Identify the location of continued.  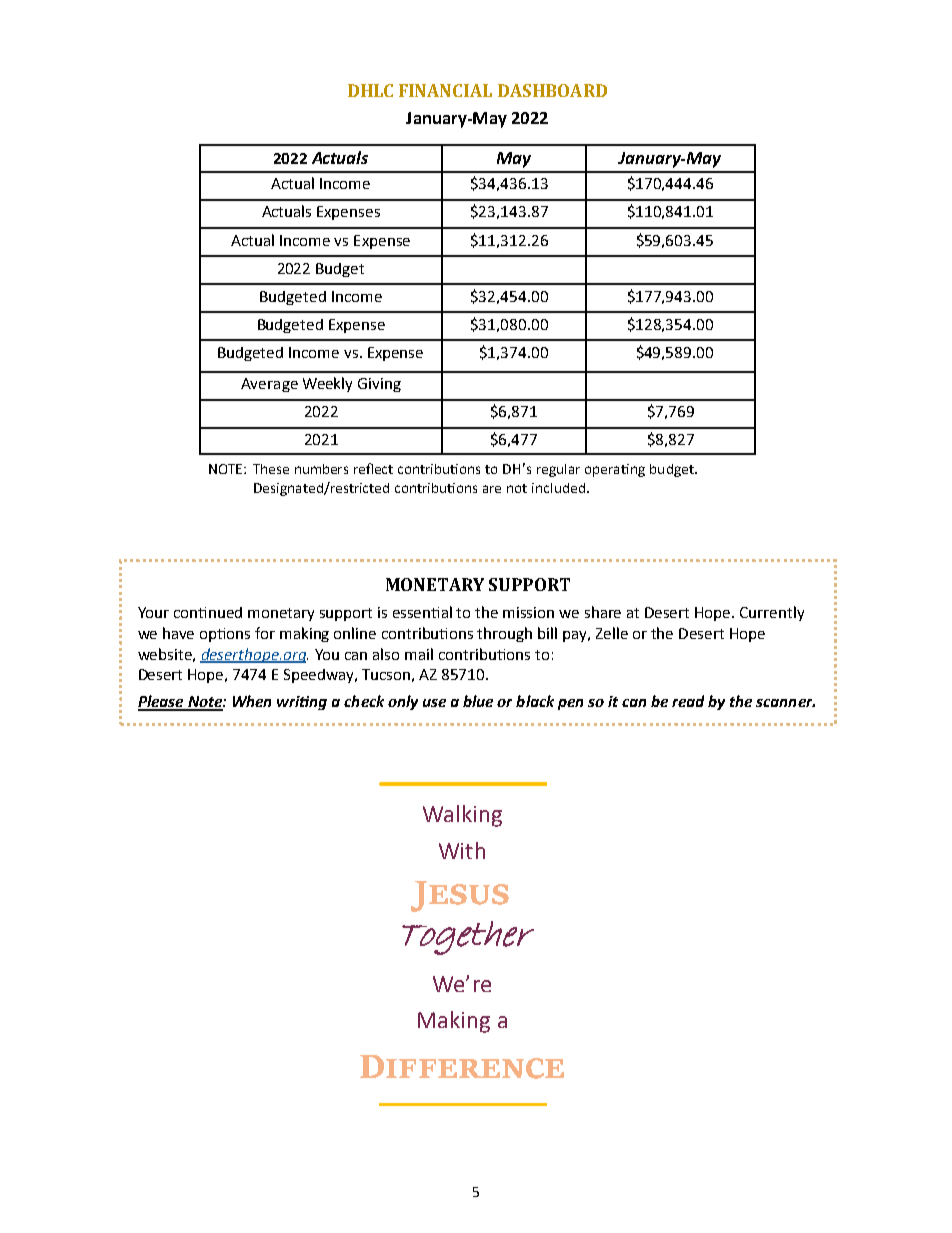
(208, 612).
